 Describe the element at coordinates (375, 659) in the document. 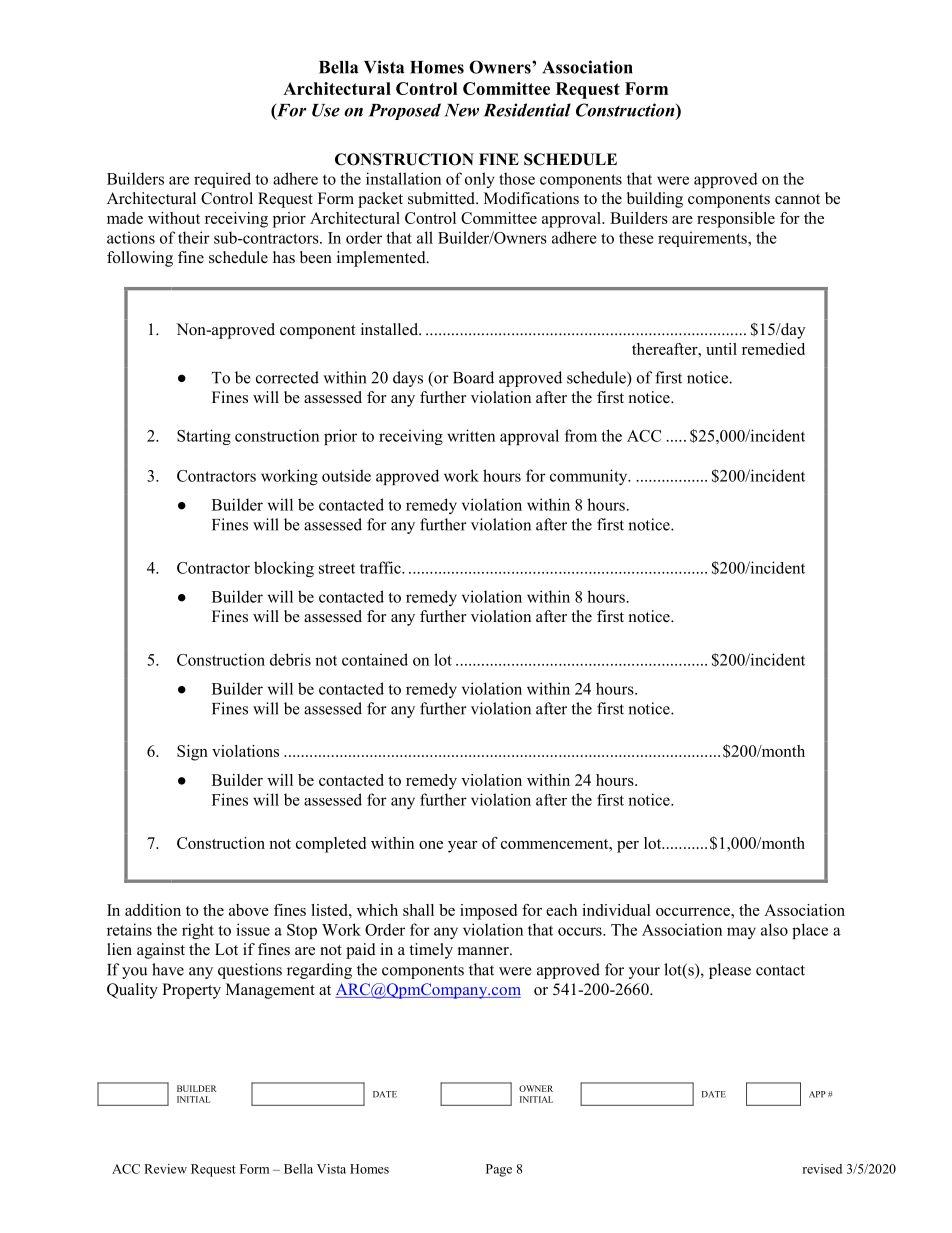

I see `contained` at that location.
